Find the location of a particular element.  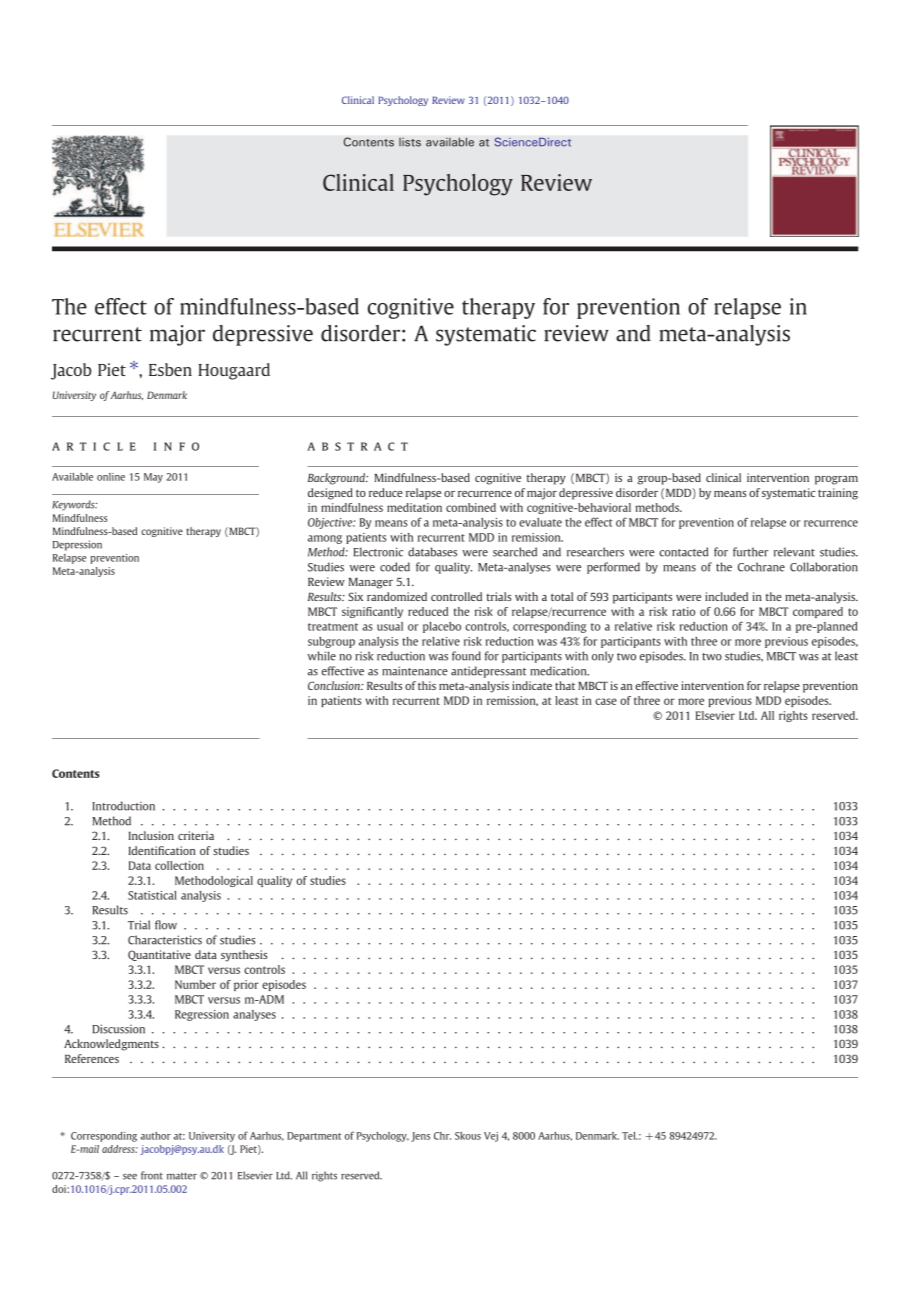

program is located at coordinates (836, 480).
